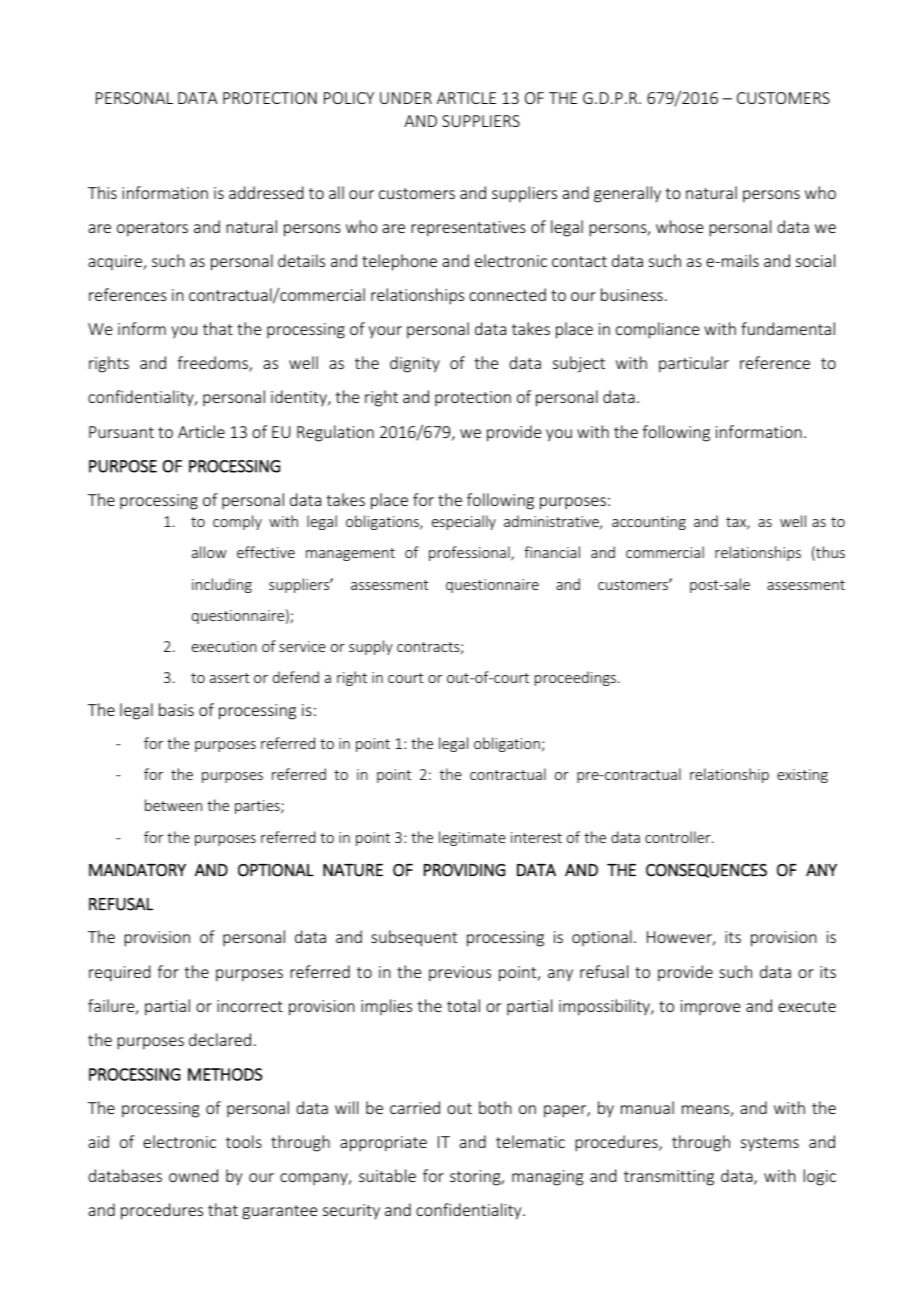 This page has height=1308, width=924. Describe the element at coordinates (472, 838) in the page. I see `legitimate` at that location.
